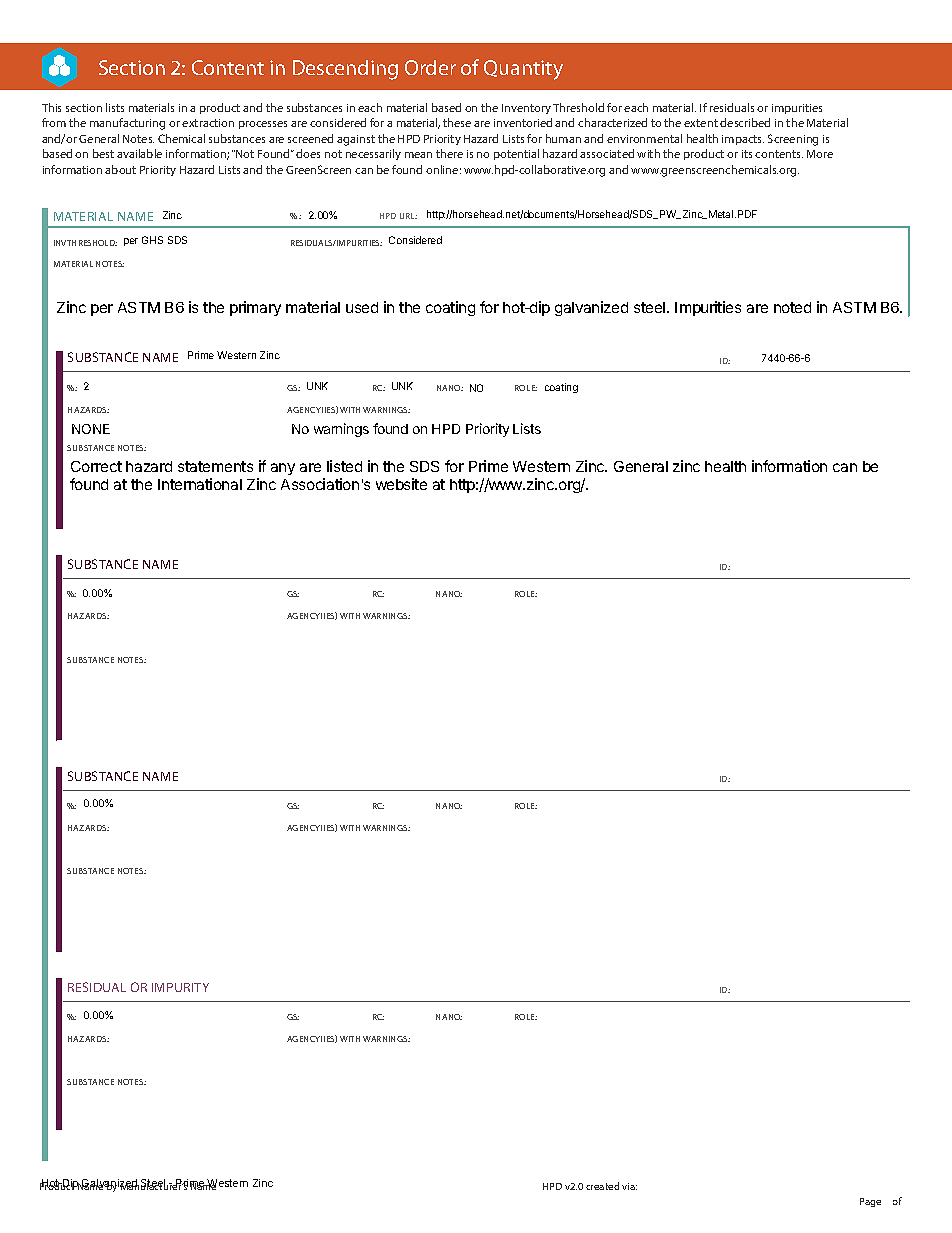  I want to click on its, so click(747, 154).
